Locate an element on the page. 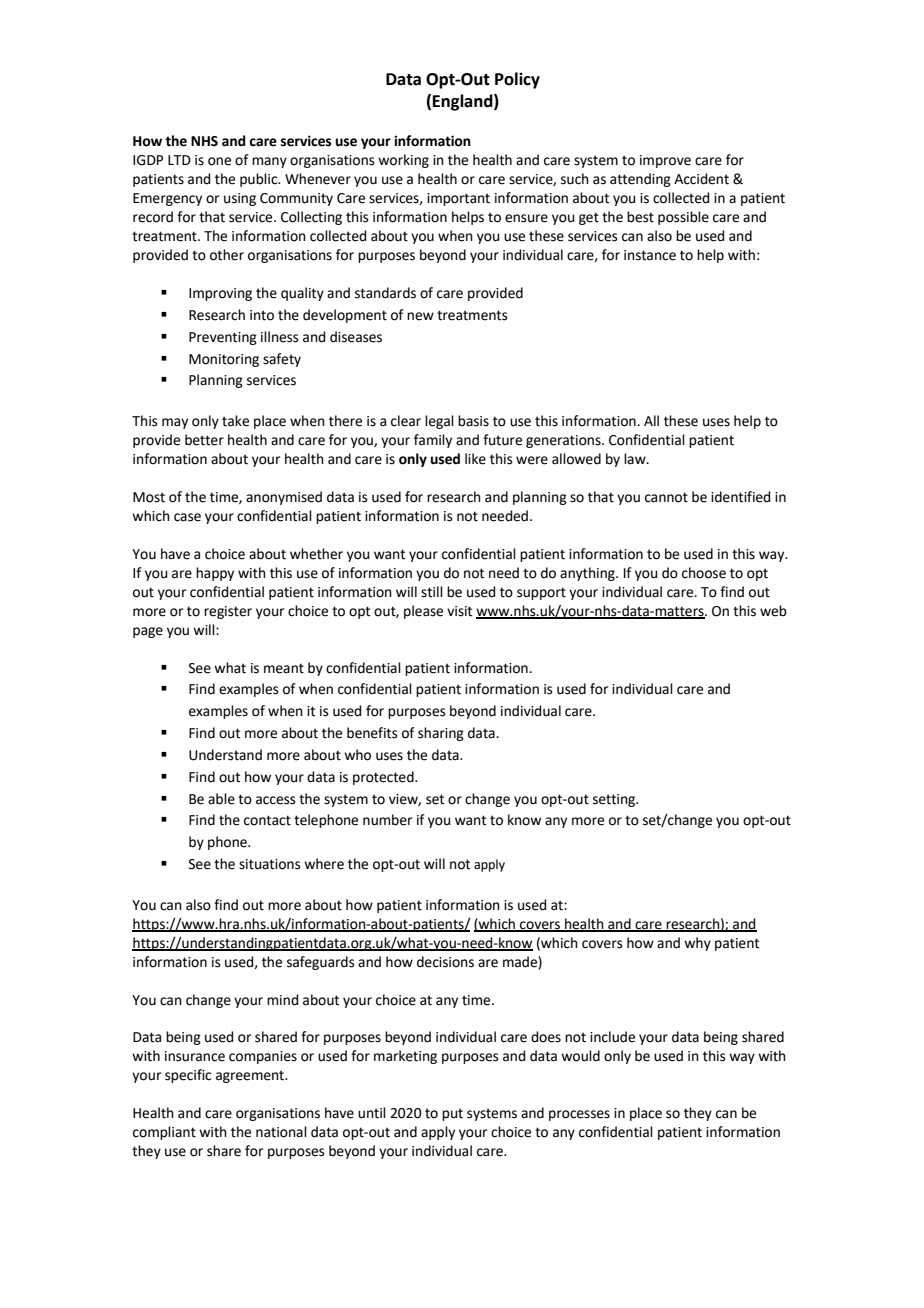  put is located at coordinates (452, 1114).
